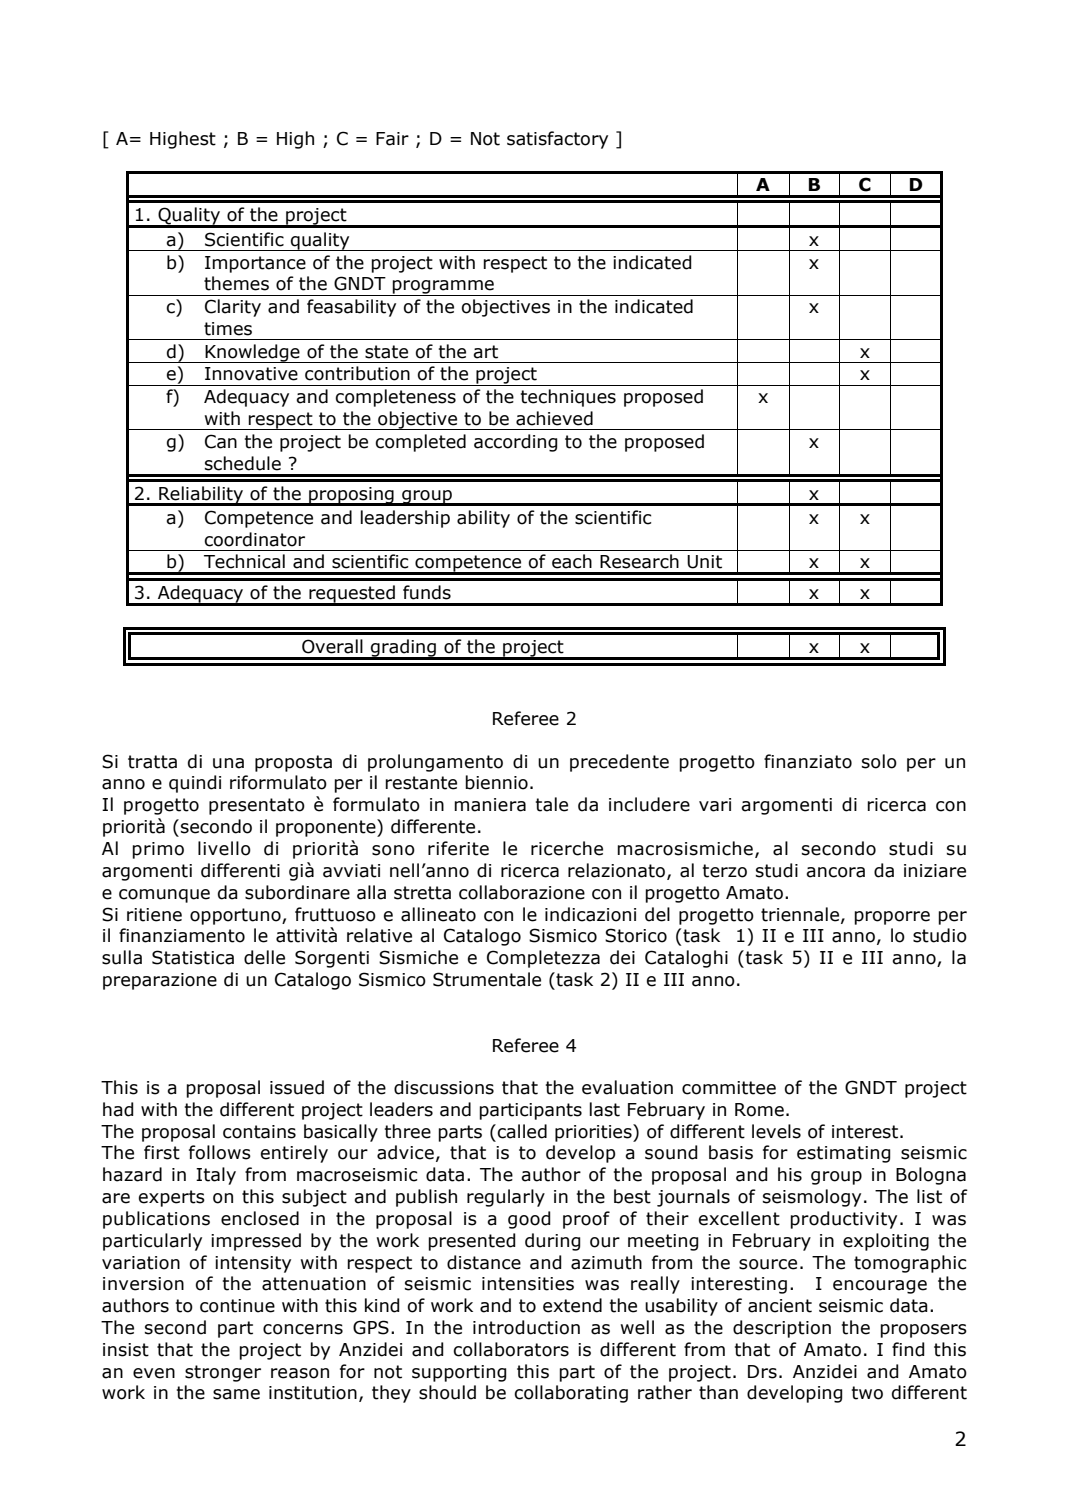 The width and height of the screenshot is (1068, 1512). I want to click on stronger, so click(223, 1373).
